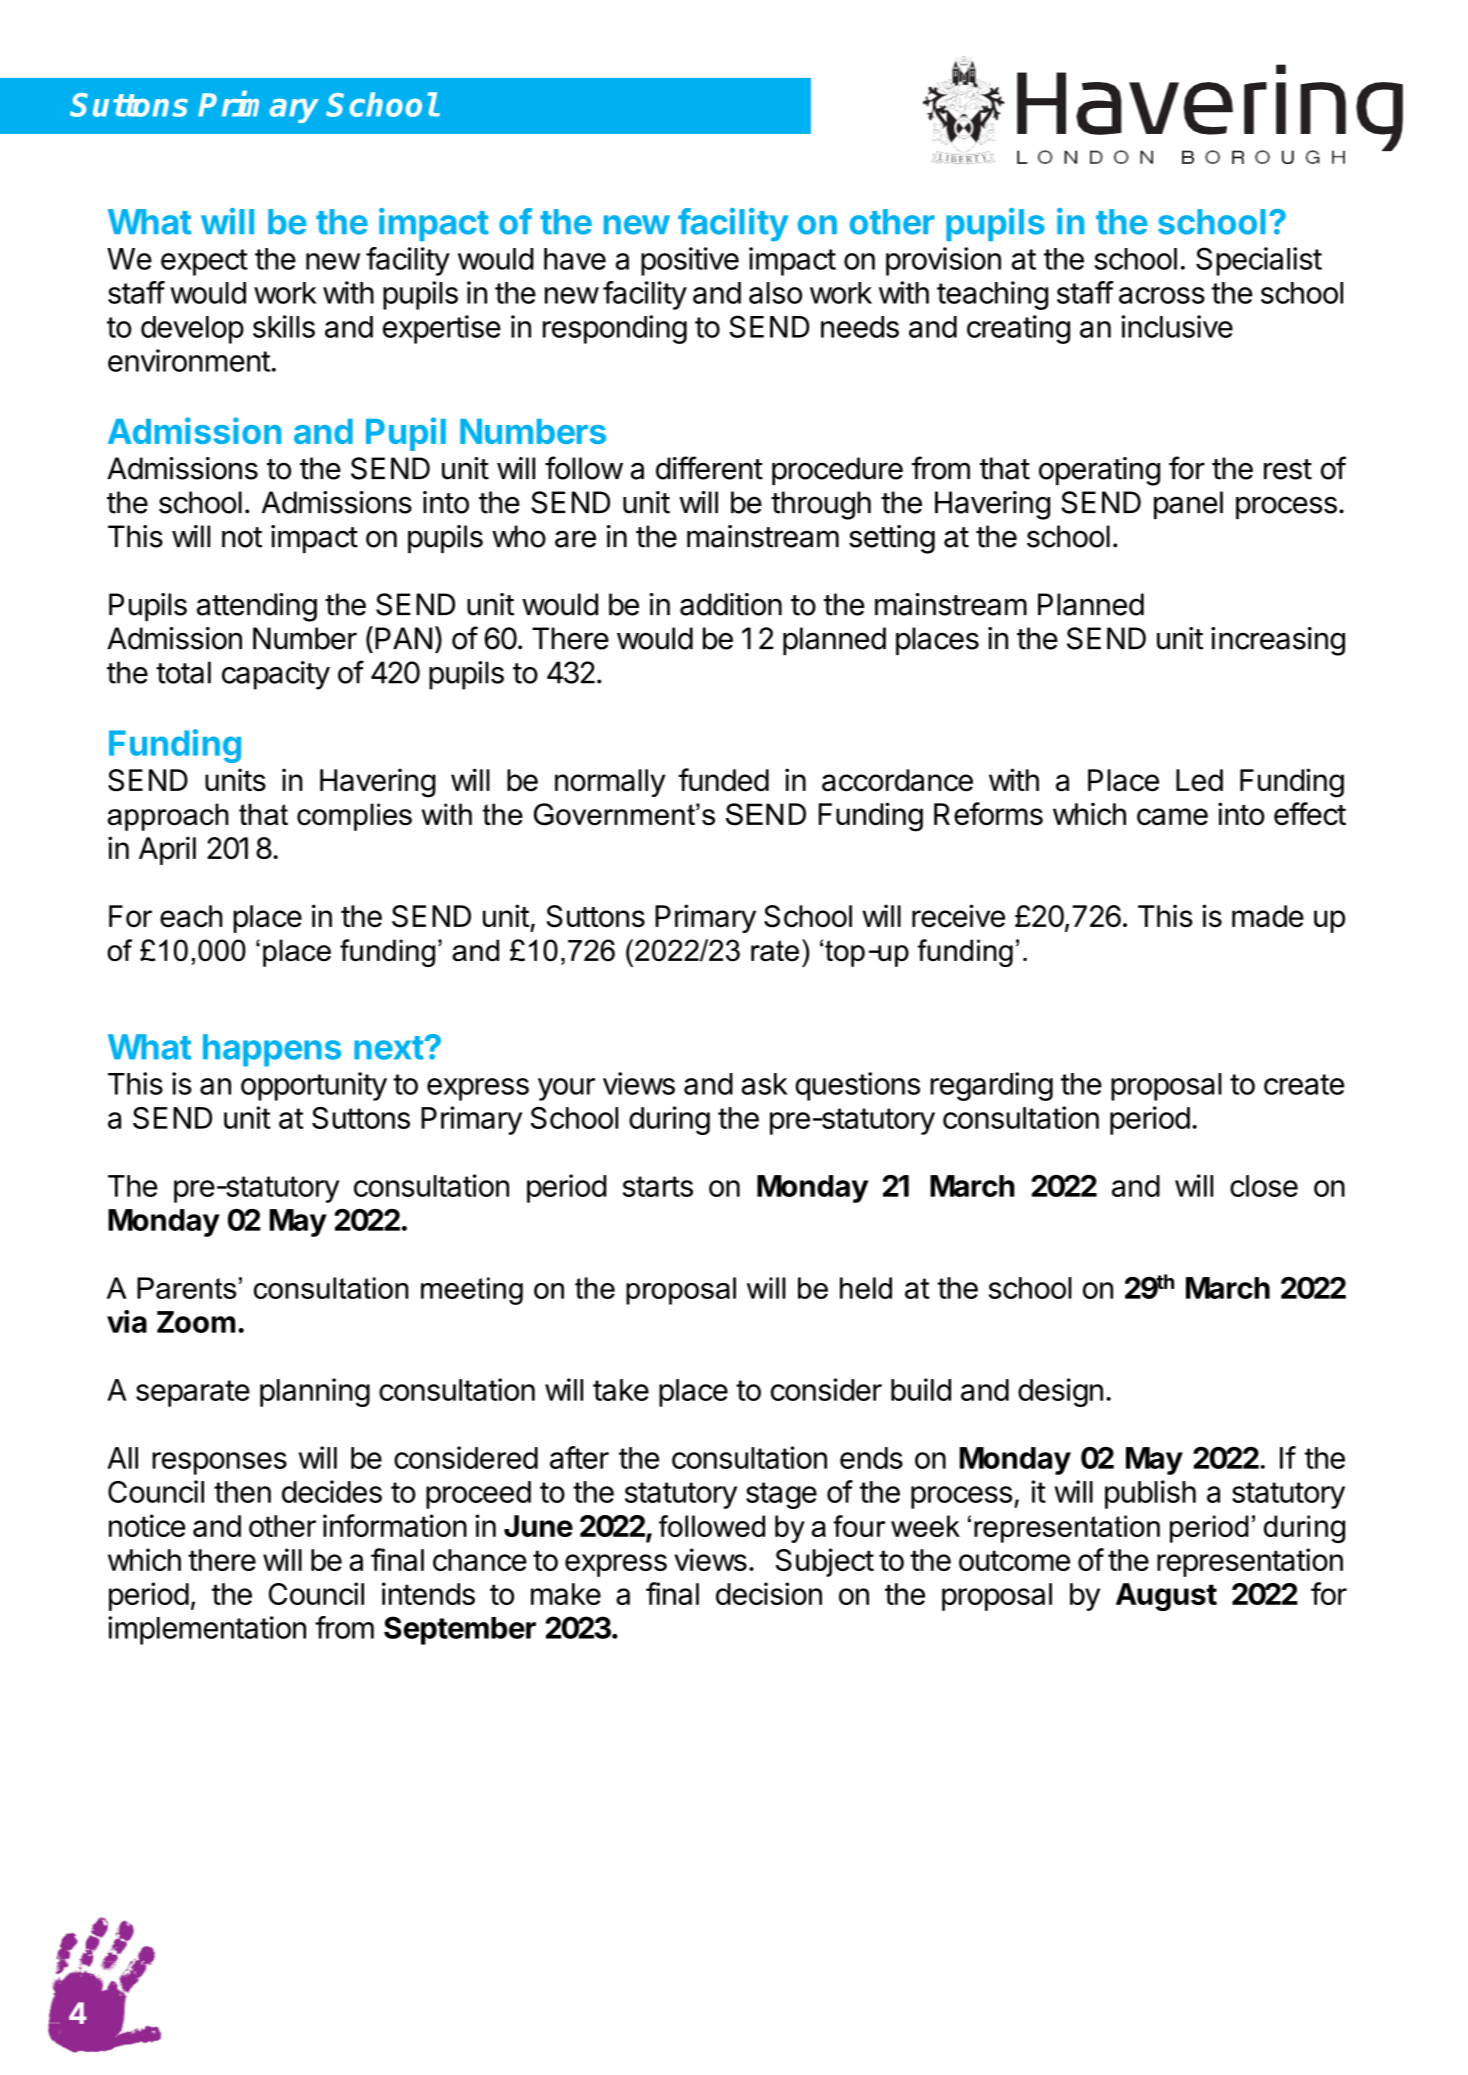  Describe the element at coordinates (1264, 1186) in the page. I see `close` at that location.
